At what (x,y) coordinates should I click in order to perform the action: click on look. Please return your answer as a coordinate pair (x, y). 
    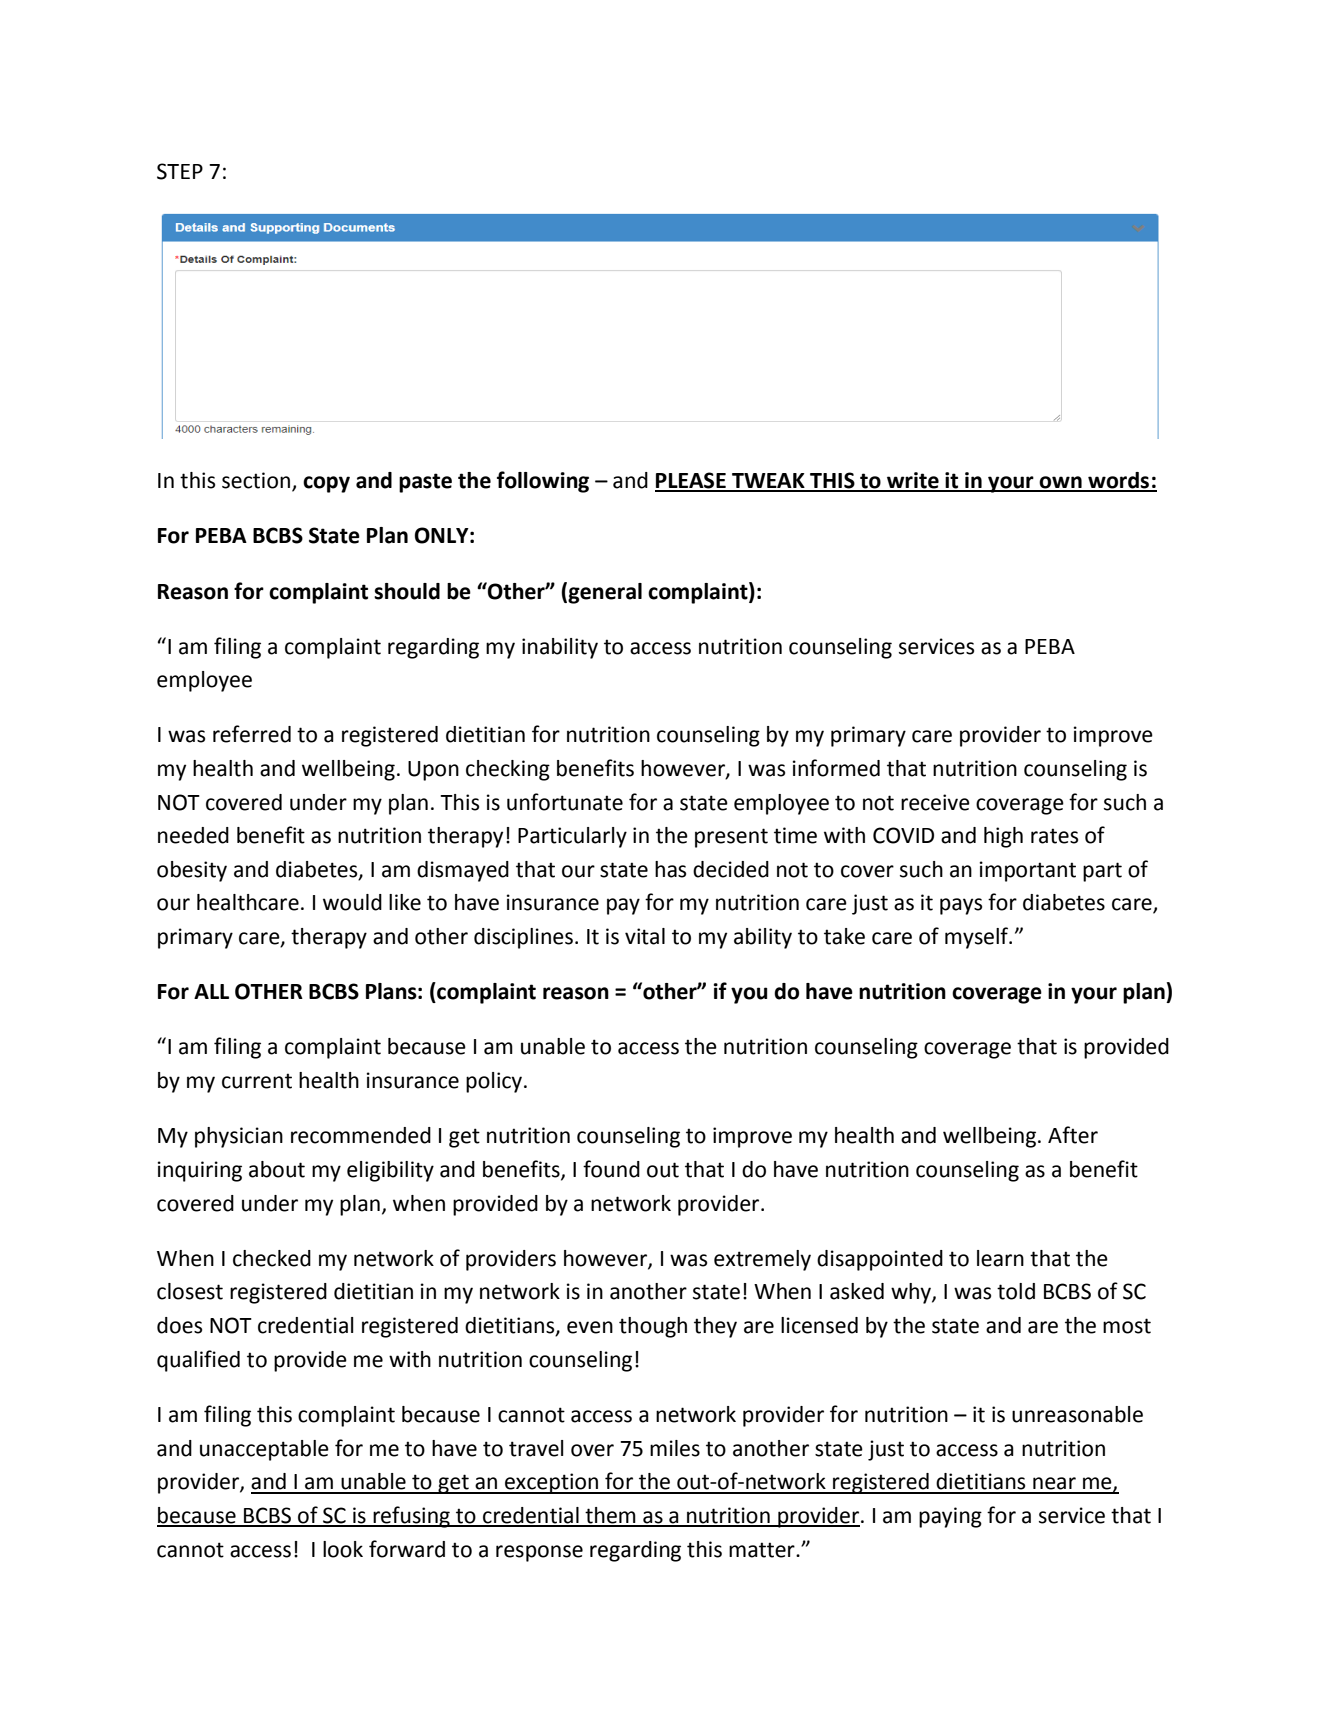
    Looking at the image, I should click on (343, 1549).
